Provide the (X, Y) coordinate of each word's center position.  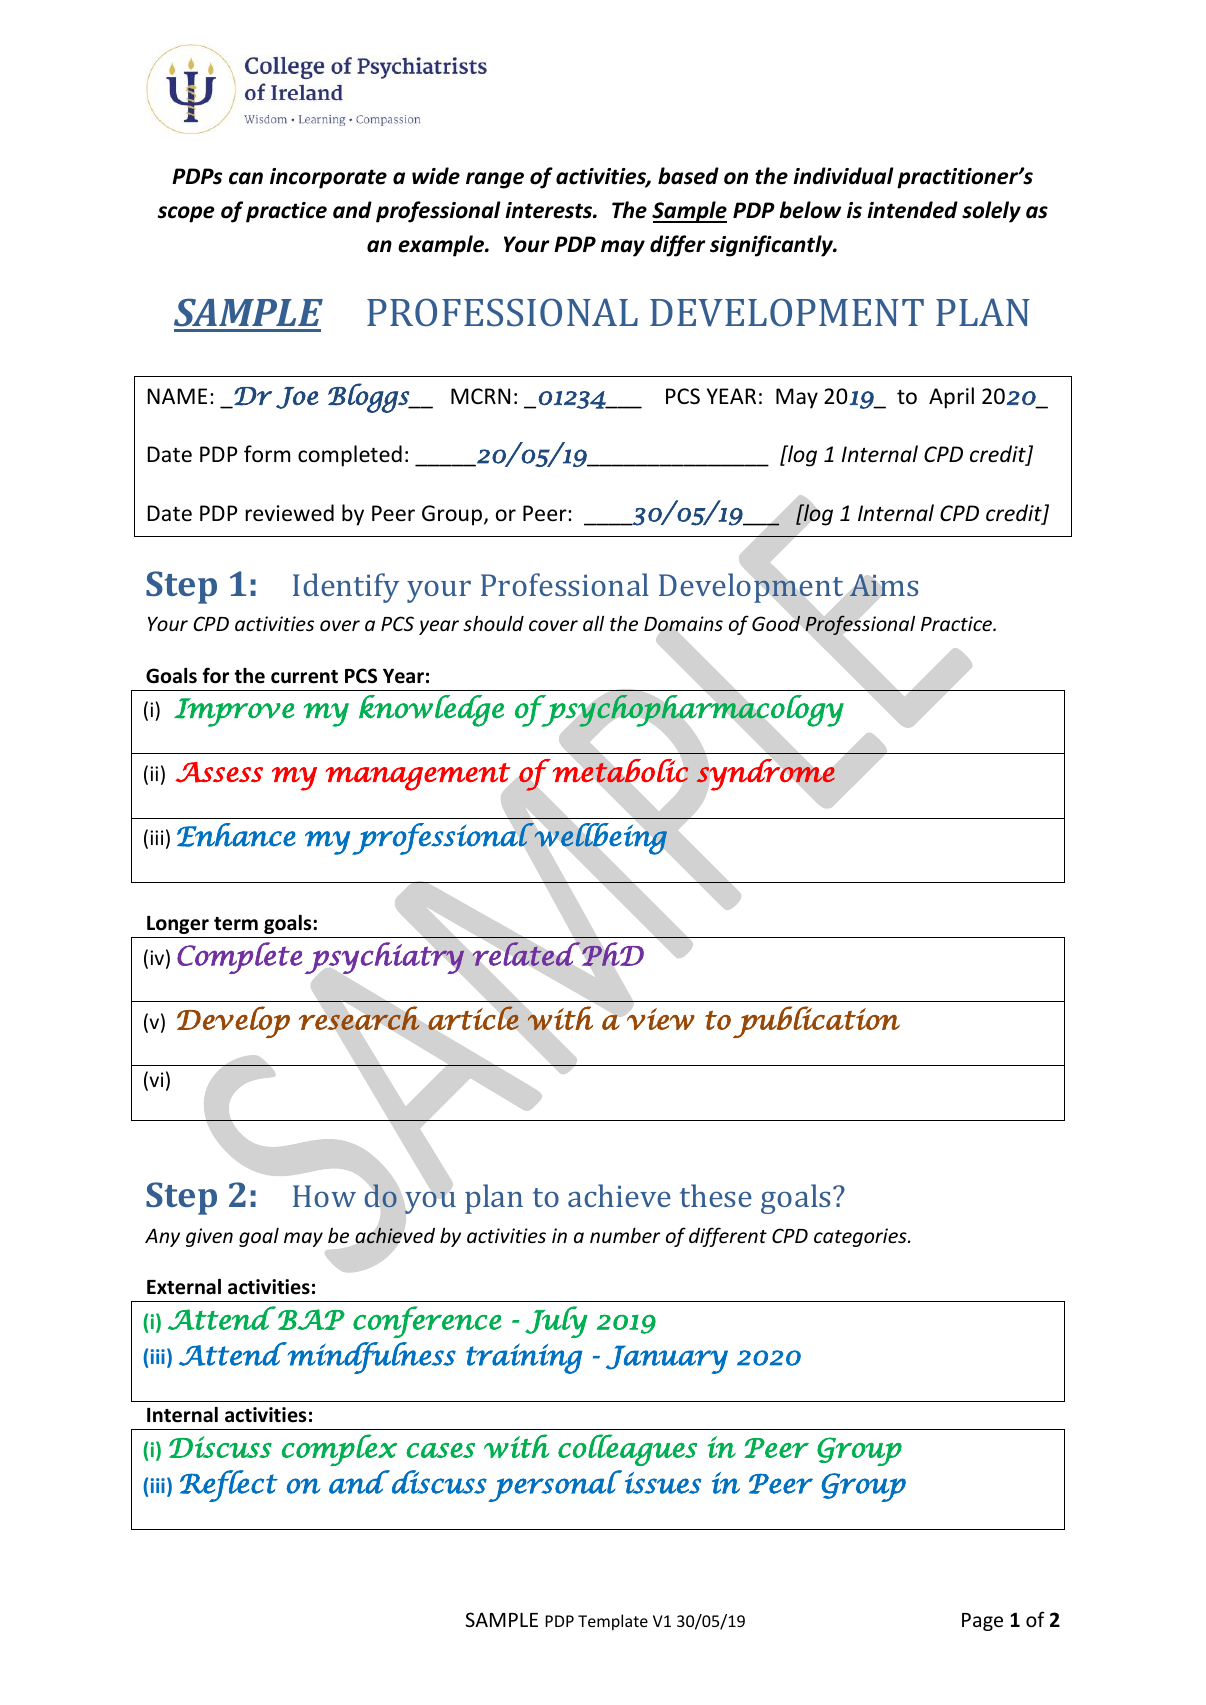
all (593, 623)
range (495, 180)
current (304, 677)
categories (861, 1237)
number (625, 1235)
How (324, 1196)
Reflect (229, 1486)
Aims (884, 585)
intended (912, 210)
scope (186, 214)
